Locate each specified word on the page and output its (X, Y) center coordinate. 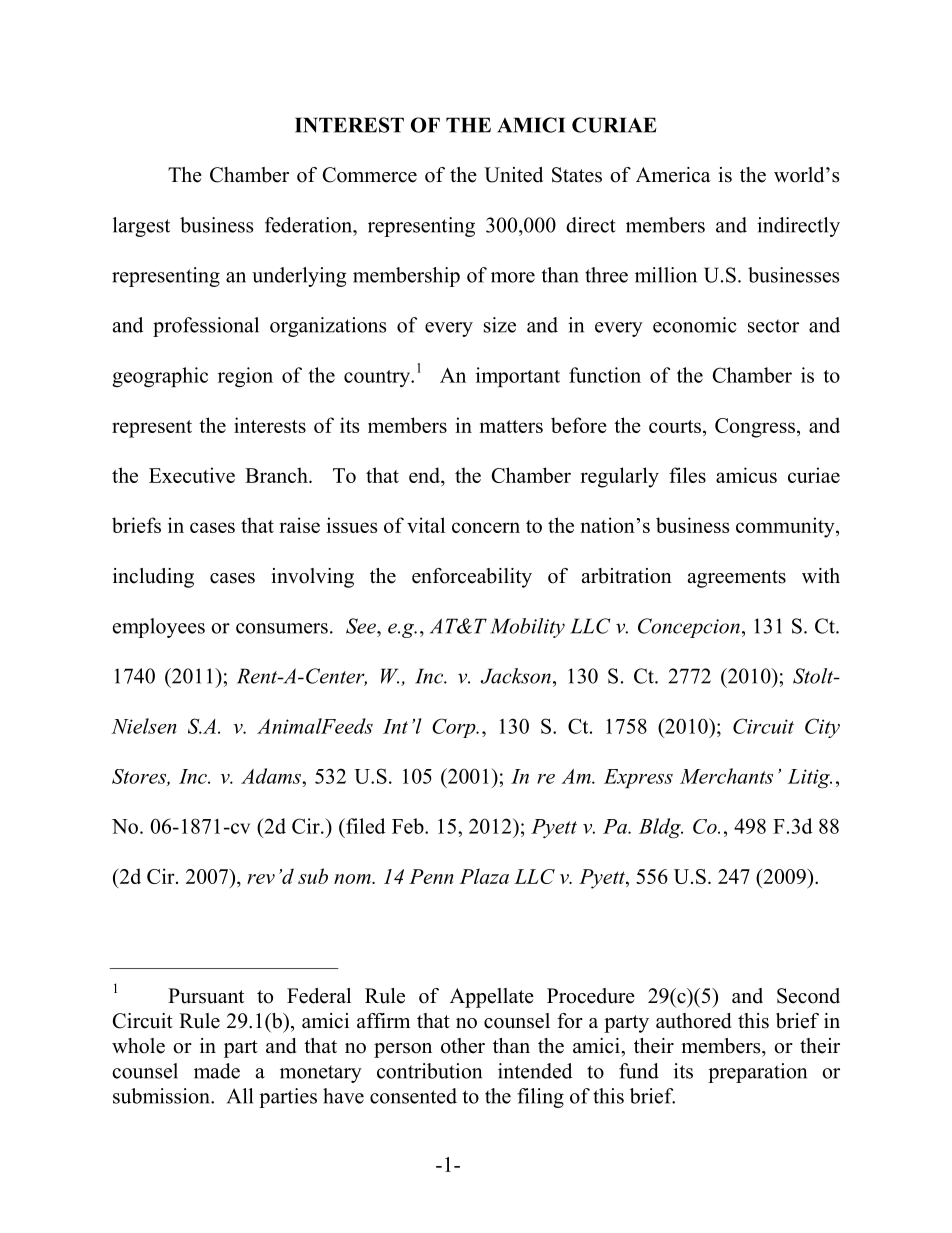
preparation (757, 1073)
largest (141, 227)
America (673, 175)
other (463, 1046)
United (513, 175)
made (217, 1071)
